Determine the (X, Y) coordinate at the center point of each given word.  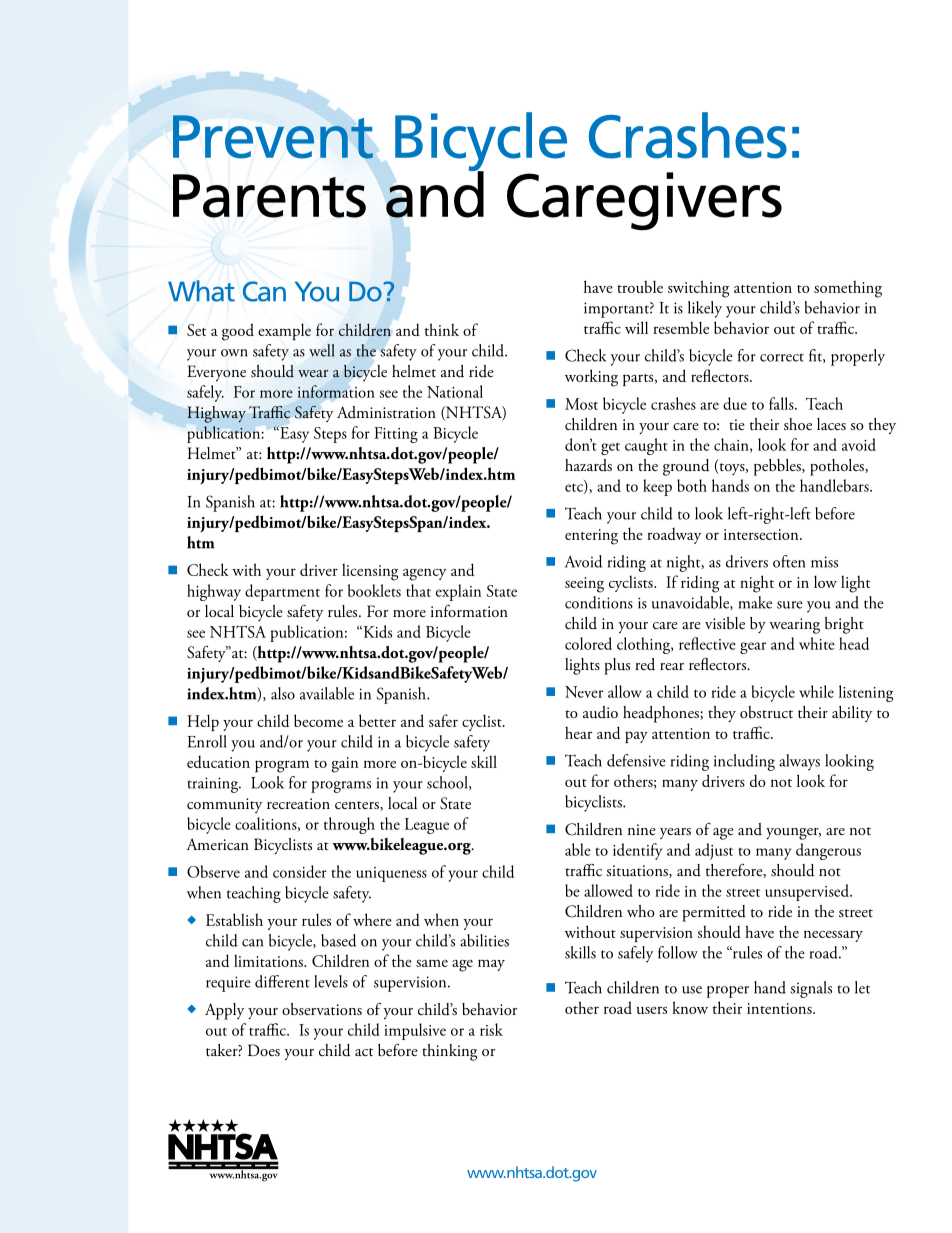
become (318, 720)
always (799, 762)
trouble (640, 286)
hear (578, 732)
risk (491, 1029)
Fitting (396, 435)
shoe (798, 424)
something (848, 289)
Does (264, 1050)
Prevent (273, 137)
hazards (588, 465)
